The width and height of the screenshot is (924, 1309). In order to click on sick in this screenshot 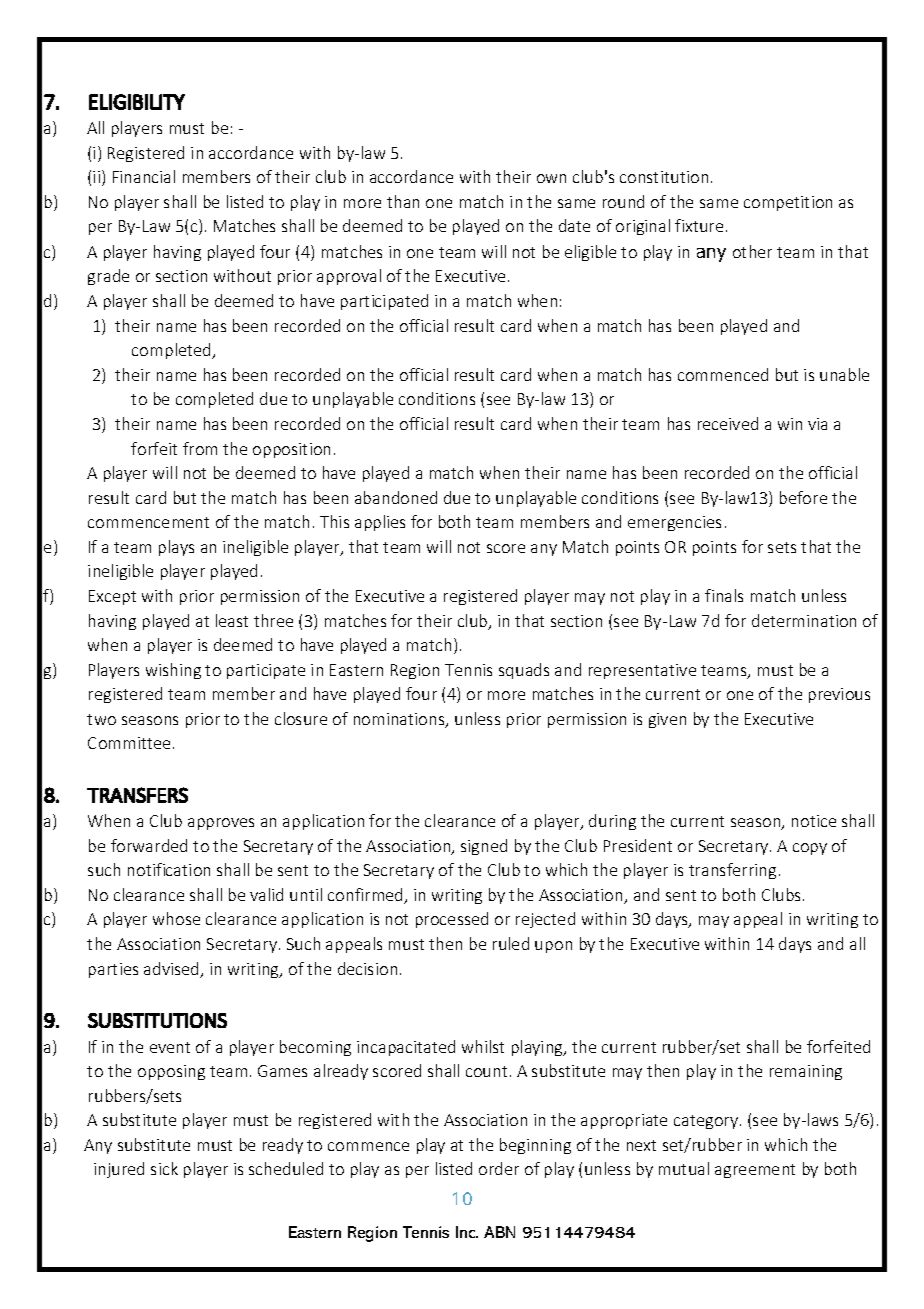, I will do `click(164, 1168)`.
